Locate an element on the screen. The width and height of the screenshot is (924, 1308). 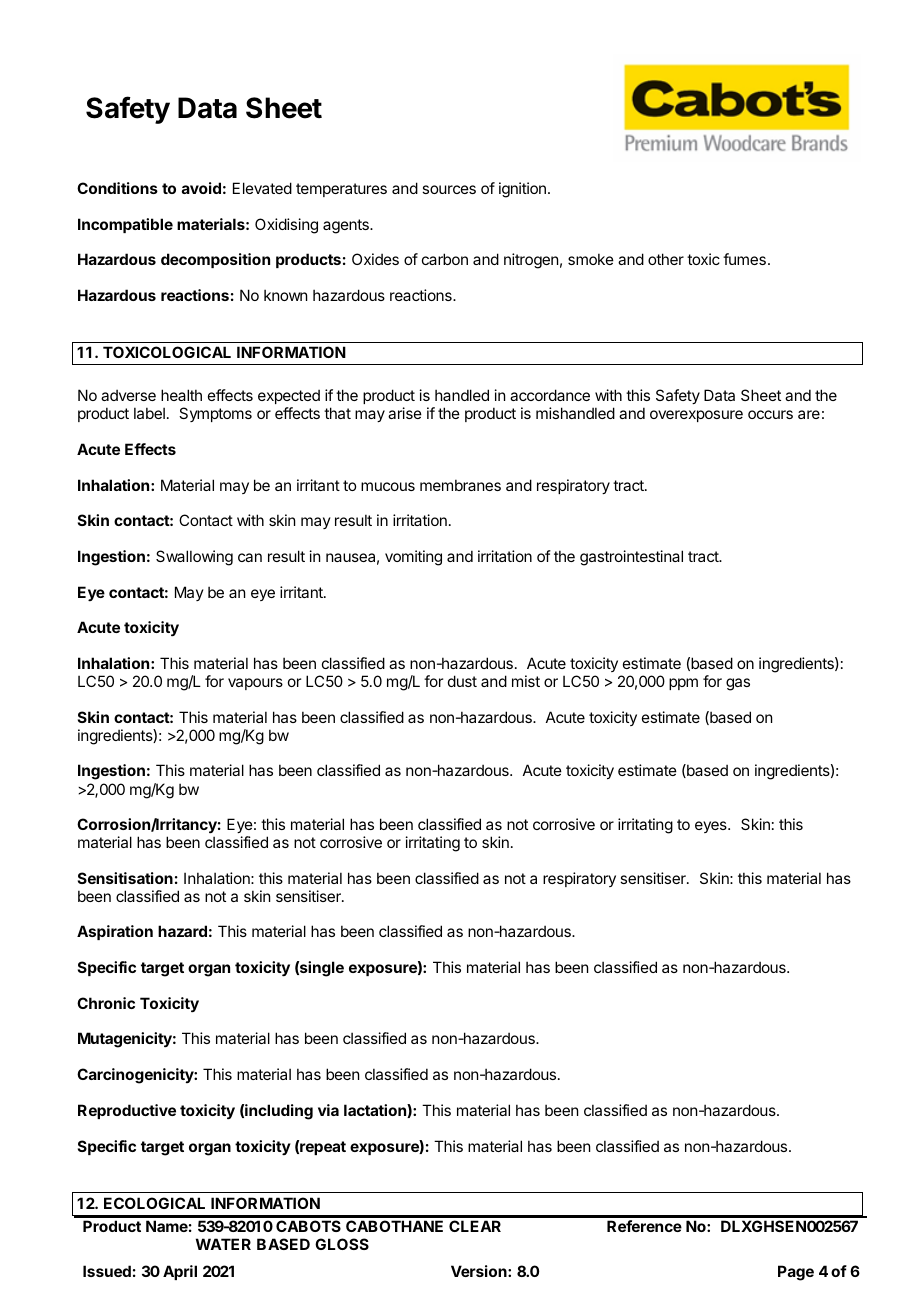
gastrointestinal is located at coordinates (631, 558).
